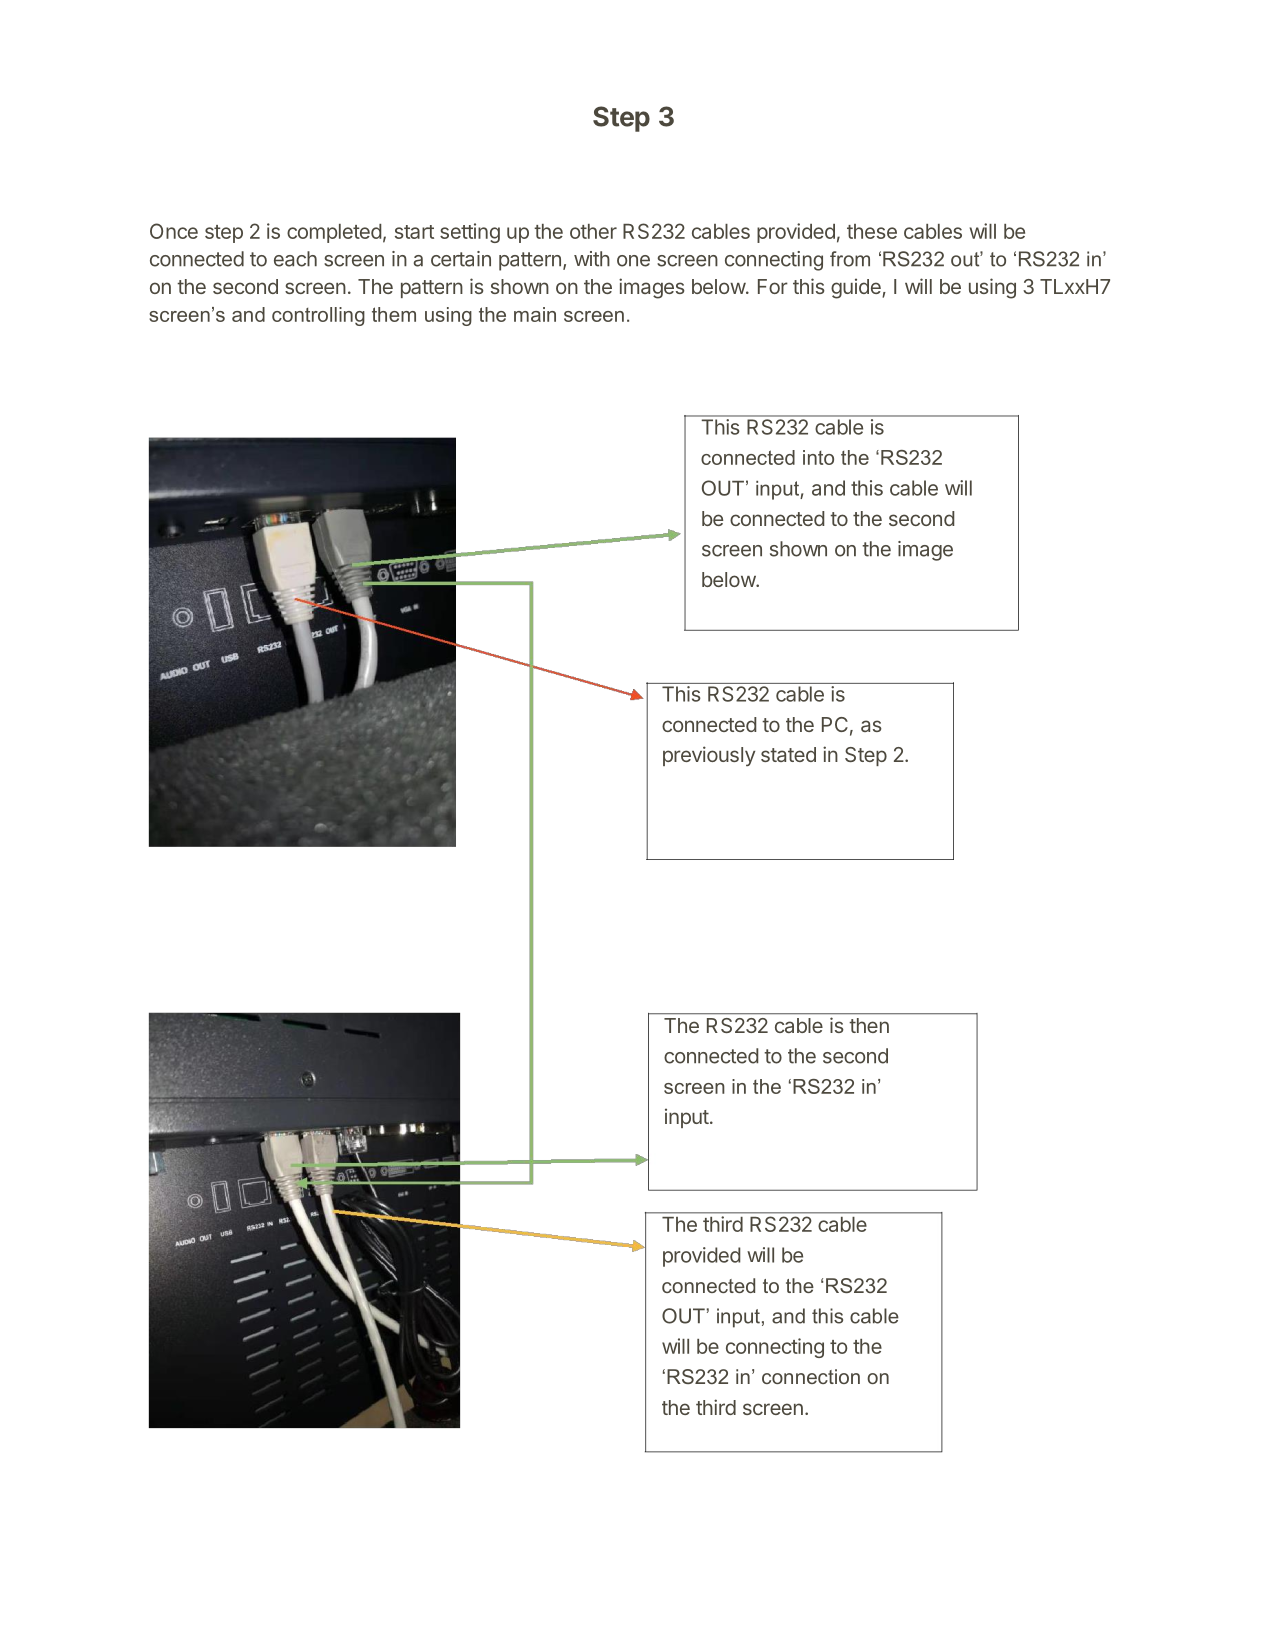 This screenshot has width=1265, height=1637. I want to click on connection, so click(811, 1376).
